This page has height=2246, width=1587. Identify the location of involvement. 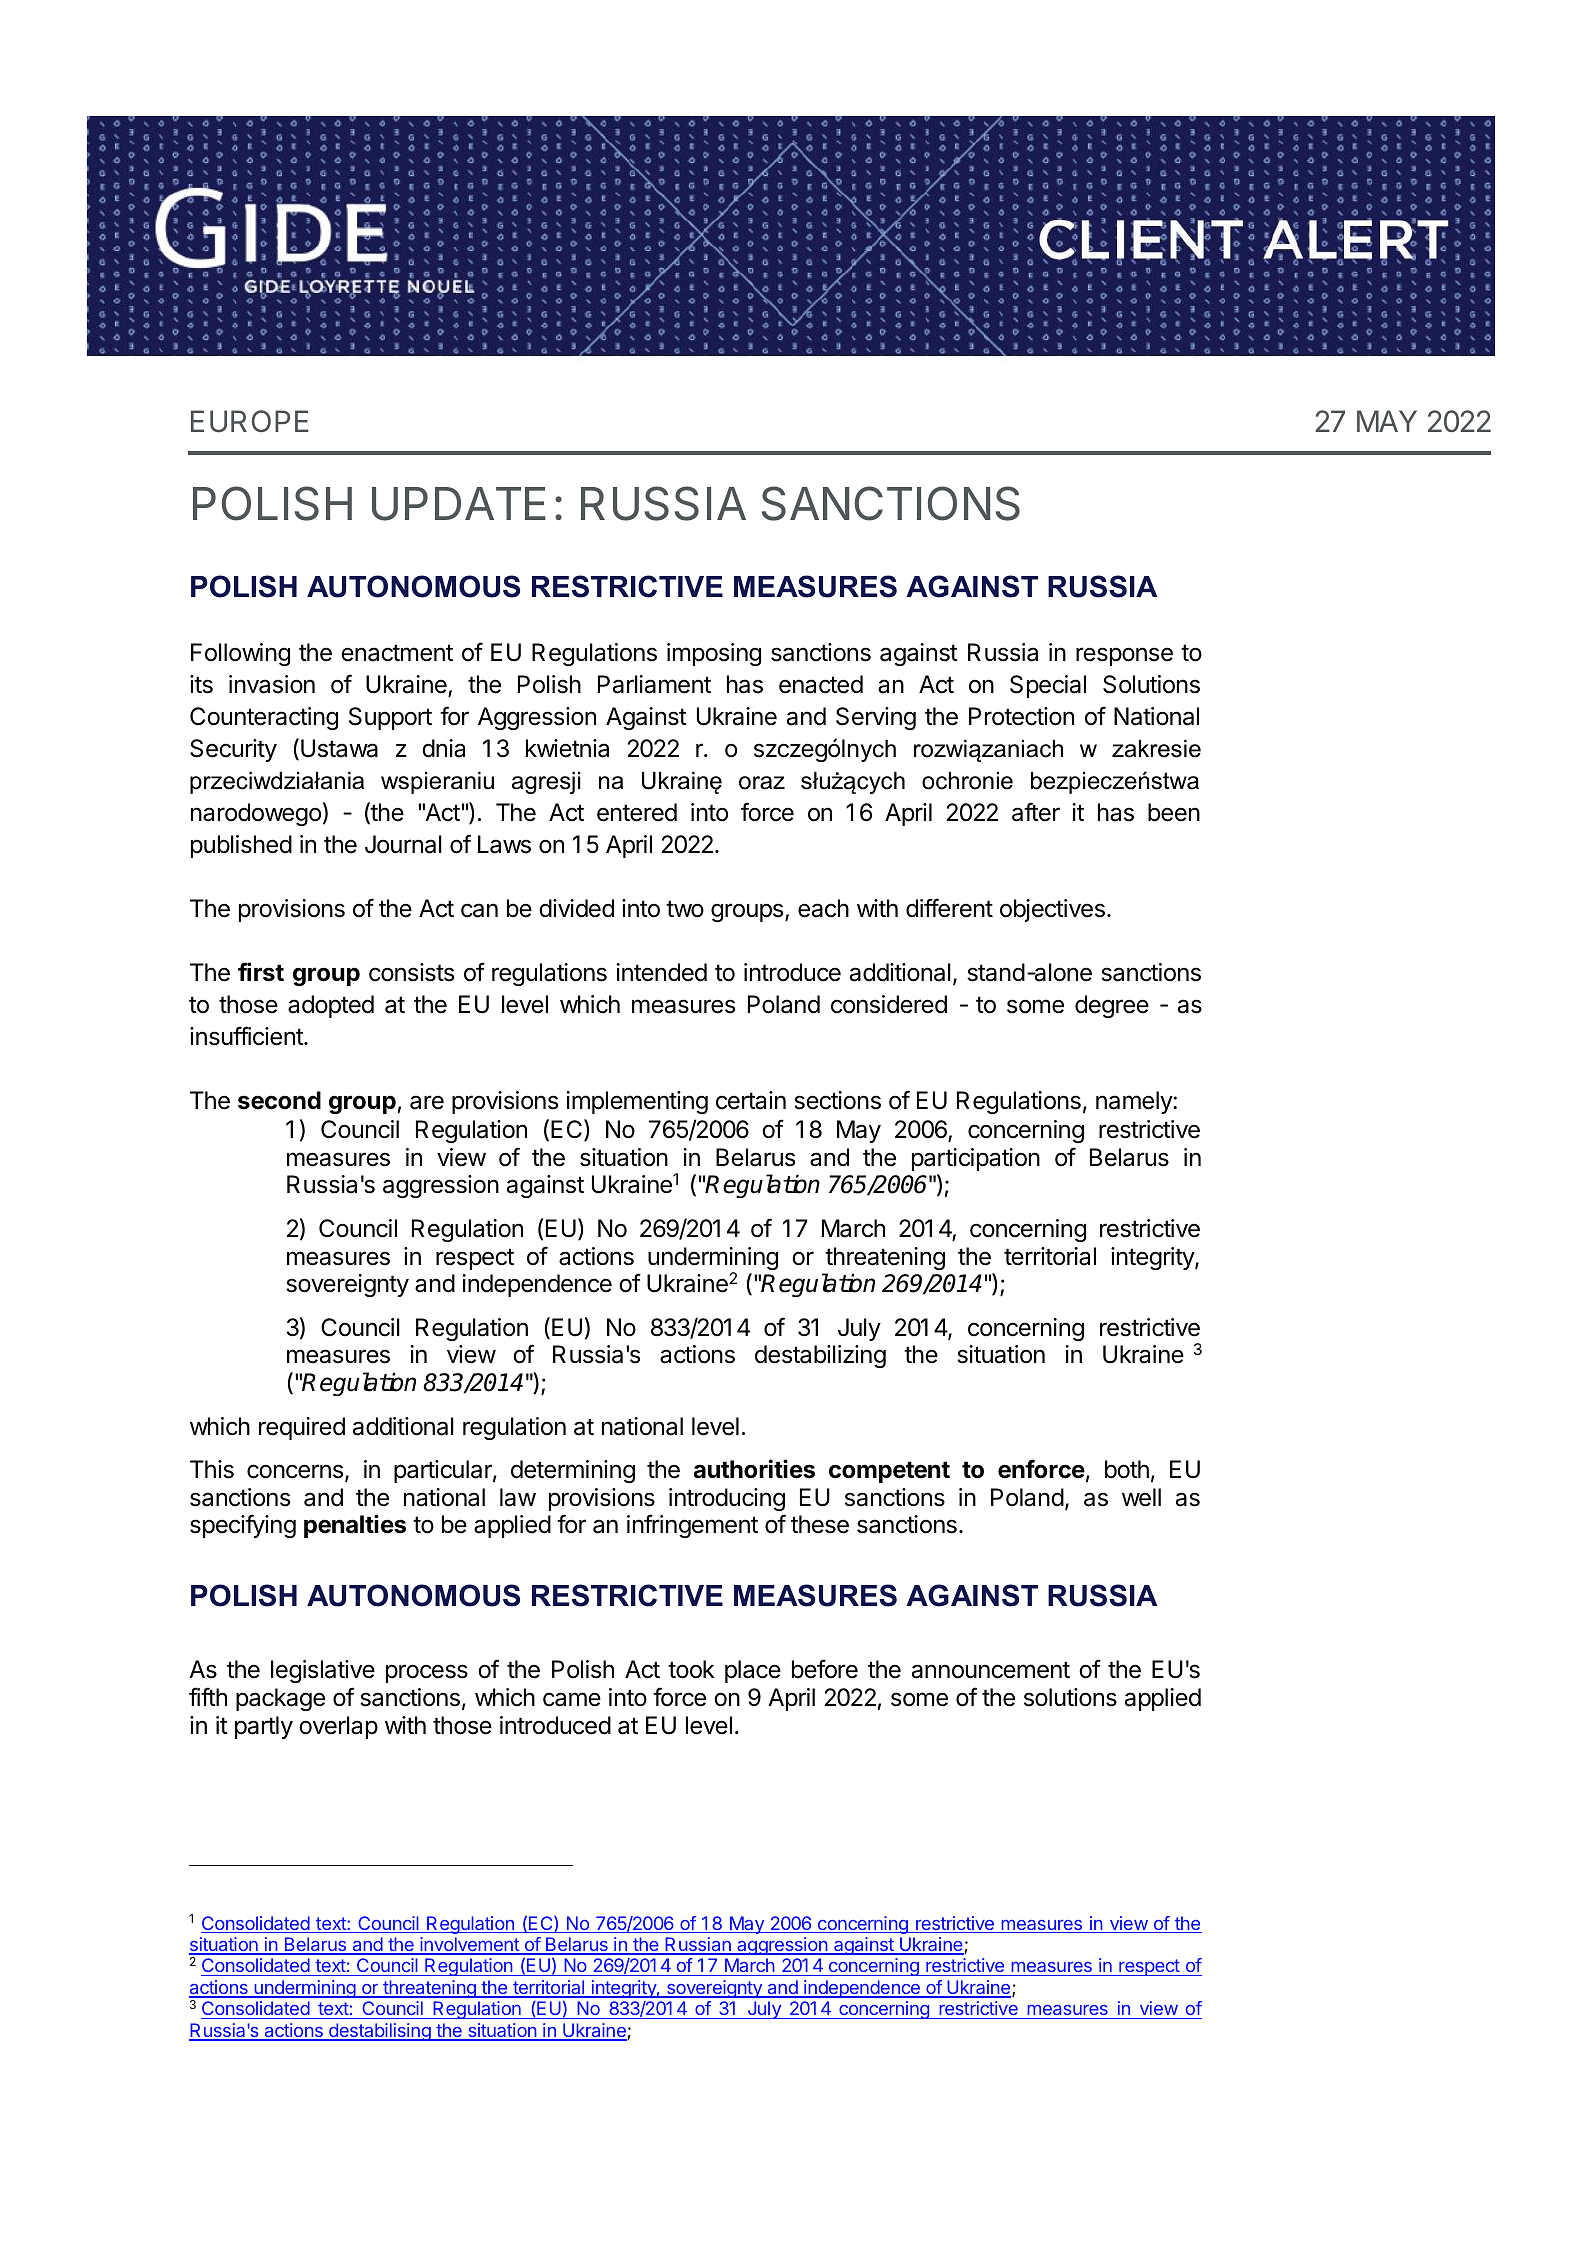
(469, 1945).
